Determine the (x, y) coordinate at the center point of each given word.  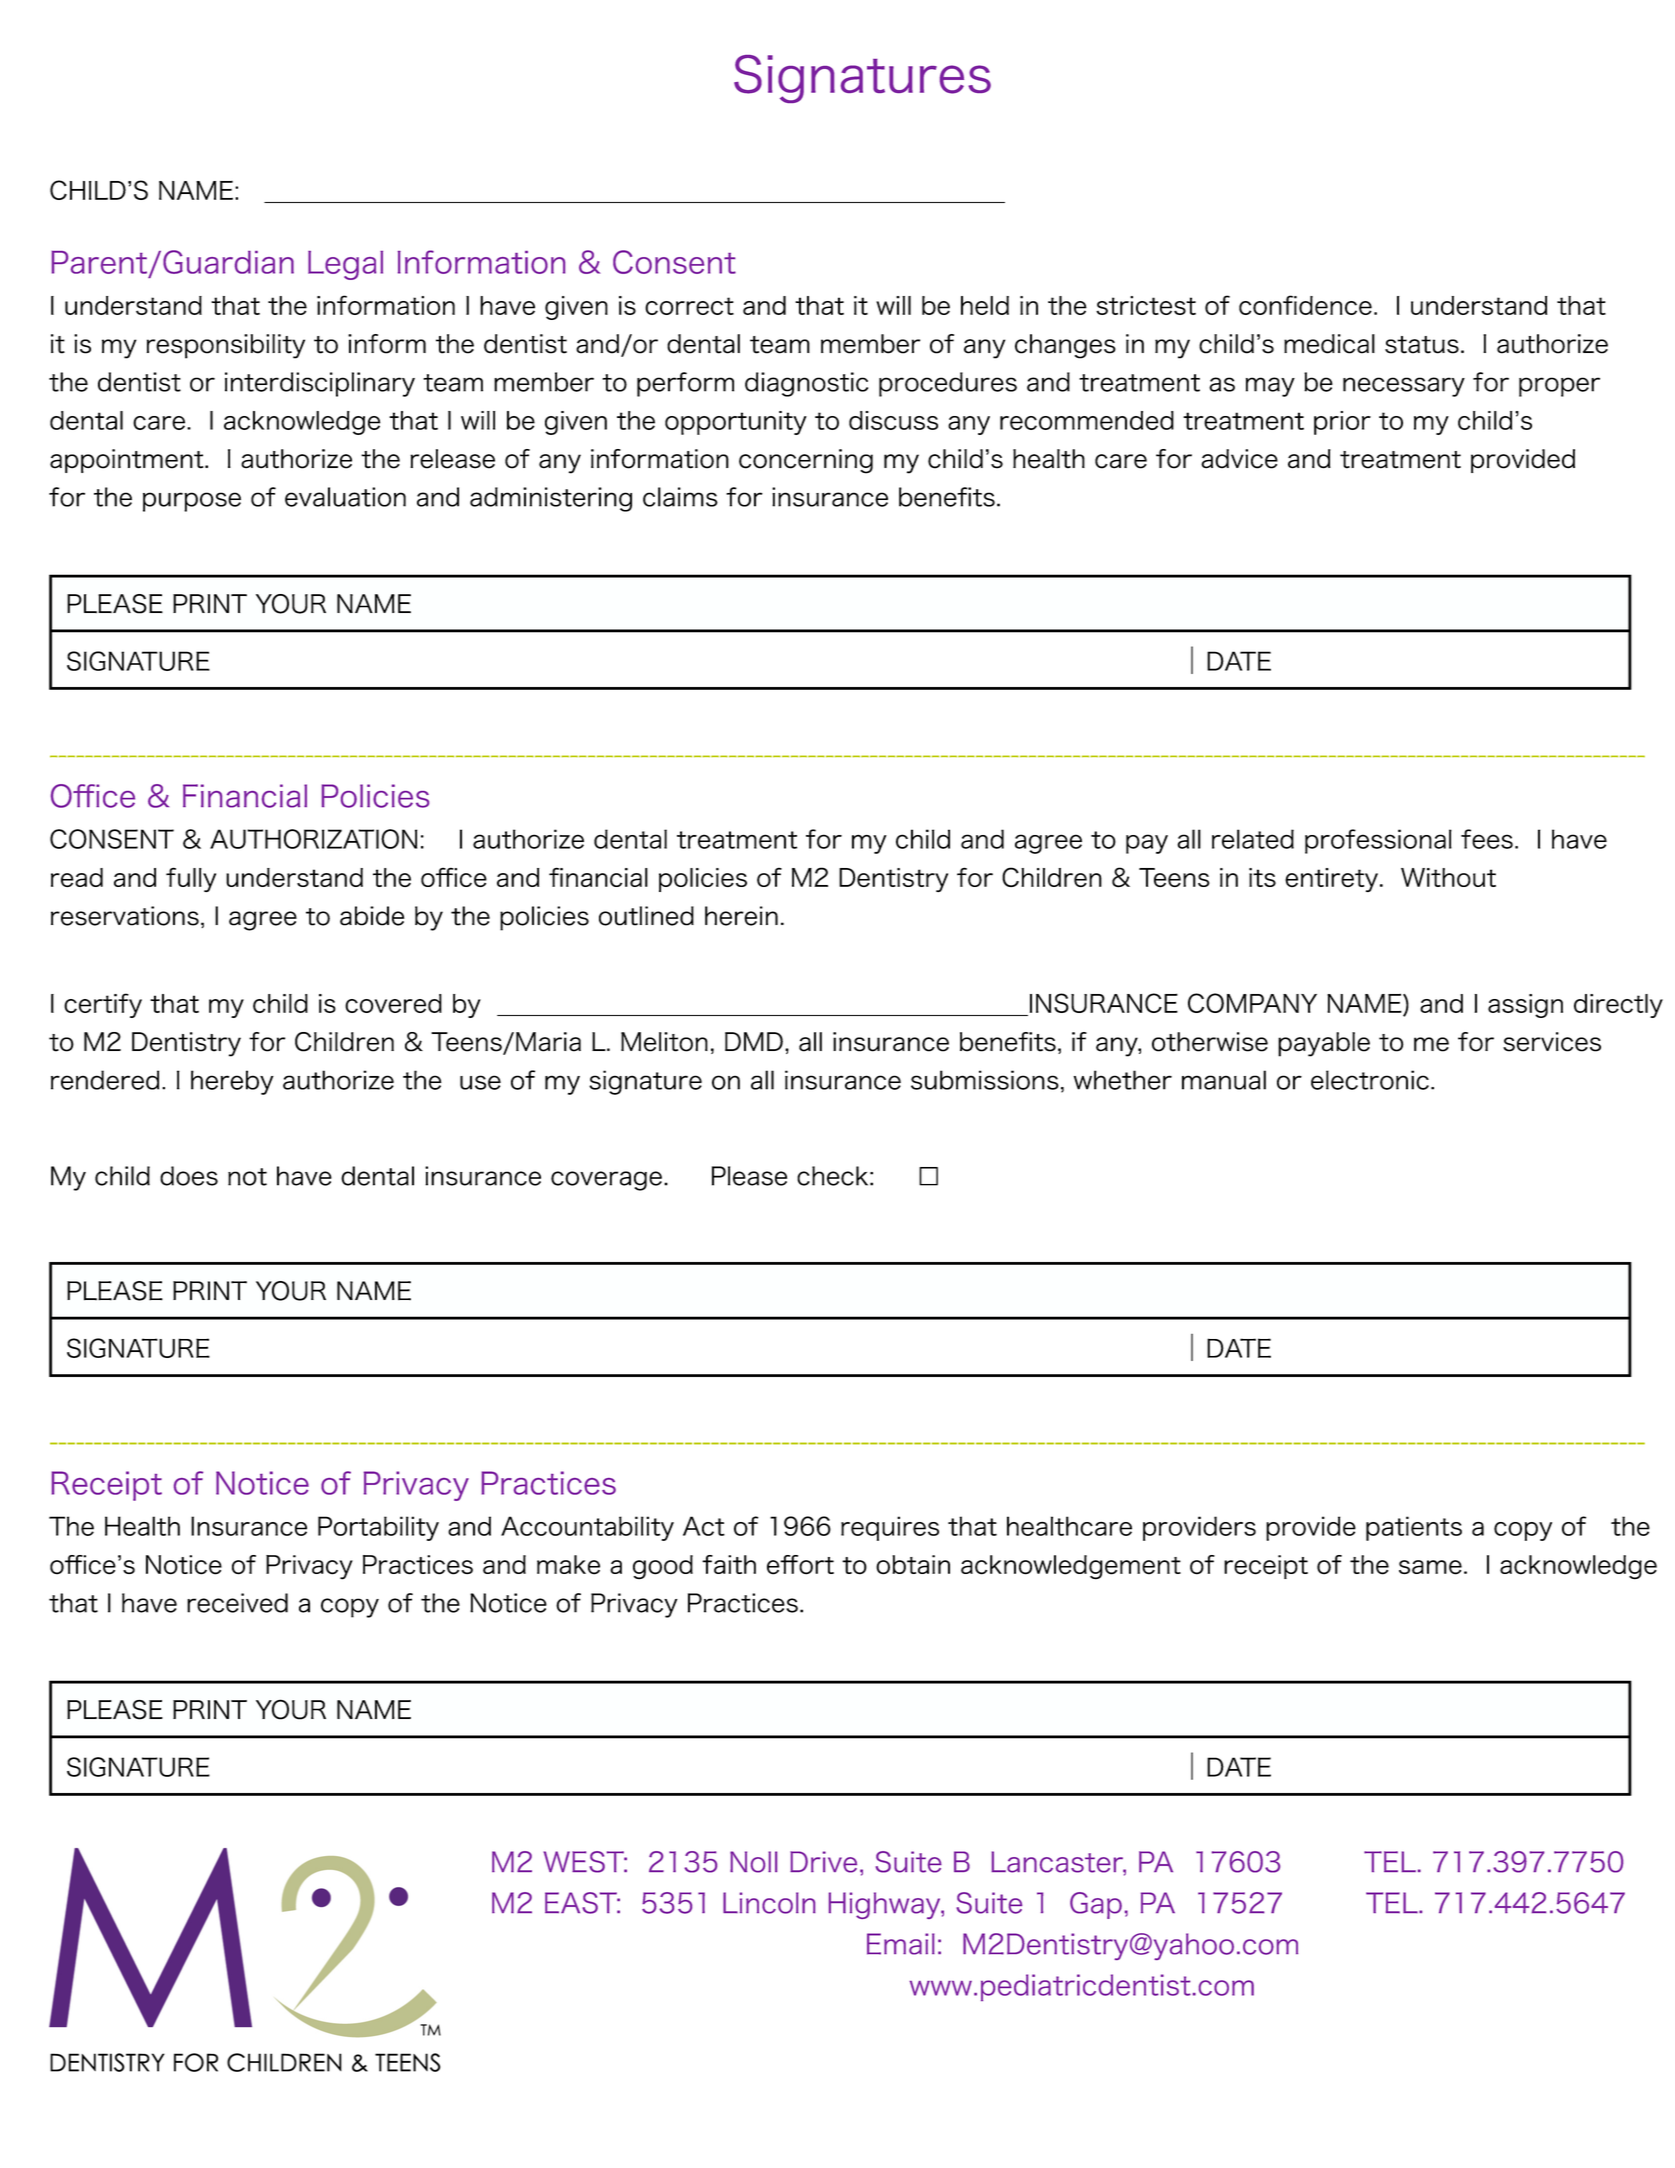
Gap (1096, 1905)
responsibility (226, 346)
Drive (823, 1862)
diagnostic (806, 384)
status (1422, 345)
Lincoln (769, 1903)
